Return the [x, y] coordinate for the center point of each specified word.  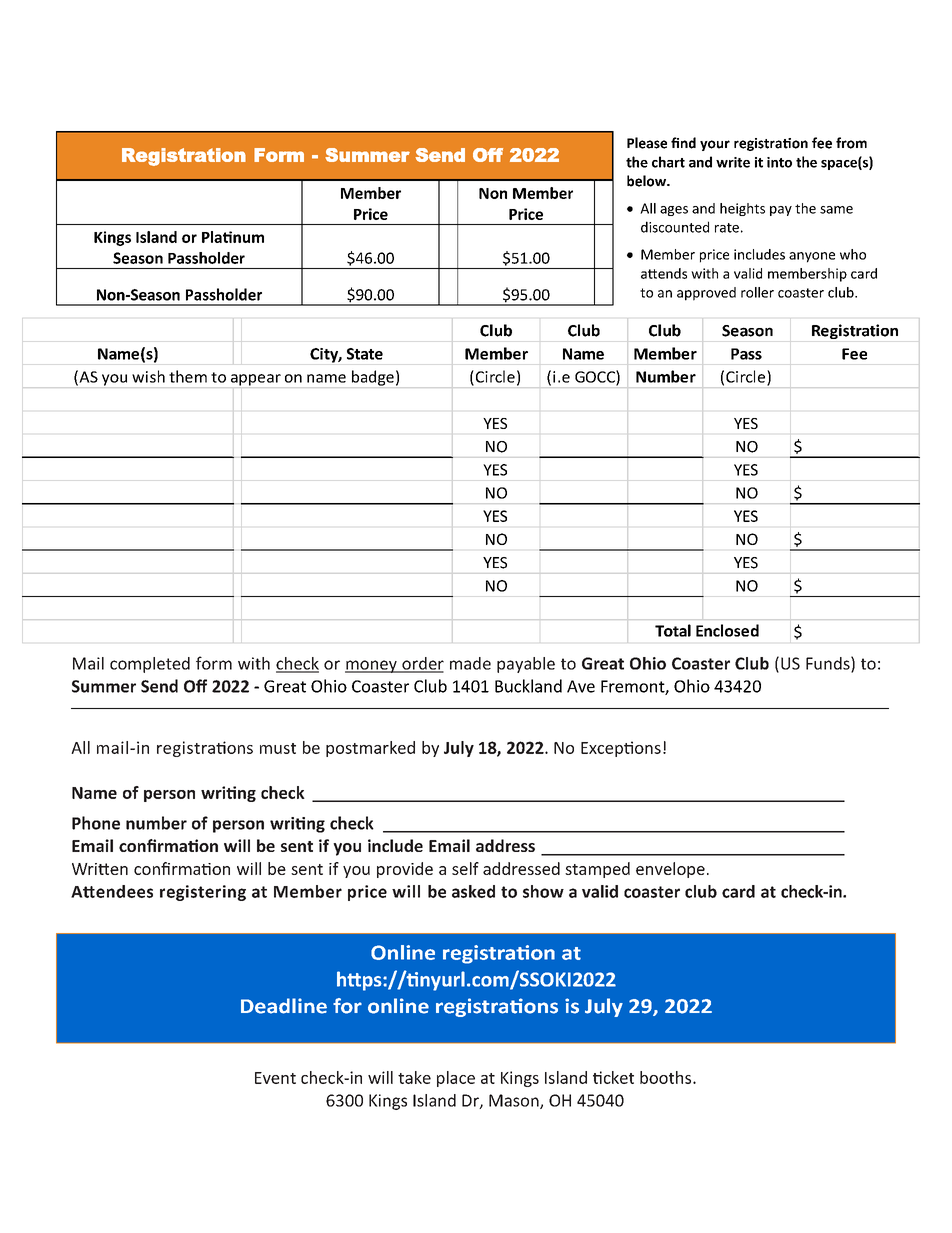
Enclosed [727, 630]
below [647, 181]
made [470, 663]
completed [150, 665]
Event [275, 1078]
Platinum [233, 237]
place [456, 1079]
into [779, 162]
